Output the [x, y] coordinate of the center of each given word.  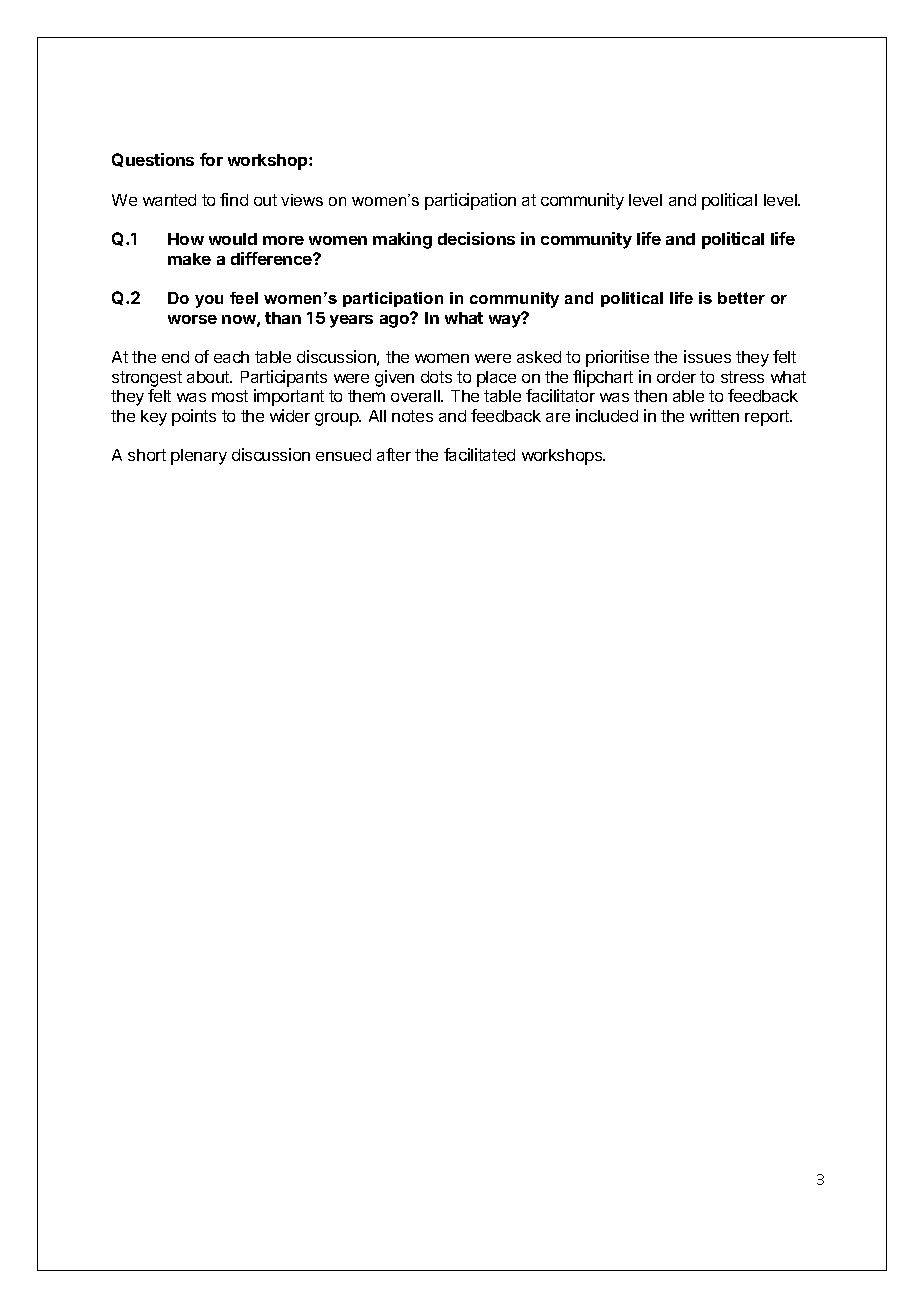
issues [707, 356]
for [211, 159]
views [302, 200]
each [231, 357]
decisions [476, 238]
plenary [199, 457]
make [189, 259]
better [741, 298]
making [402, 240]
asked [539, 357]
